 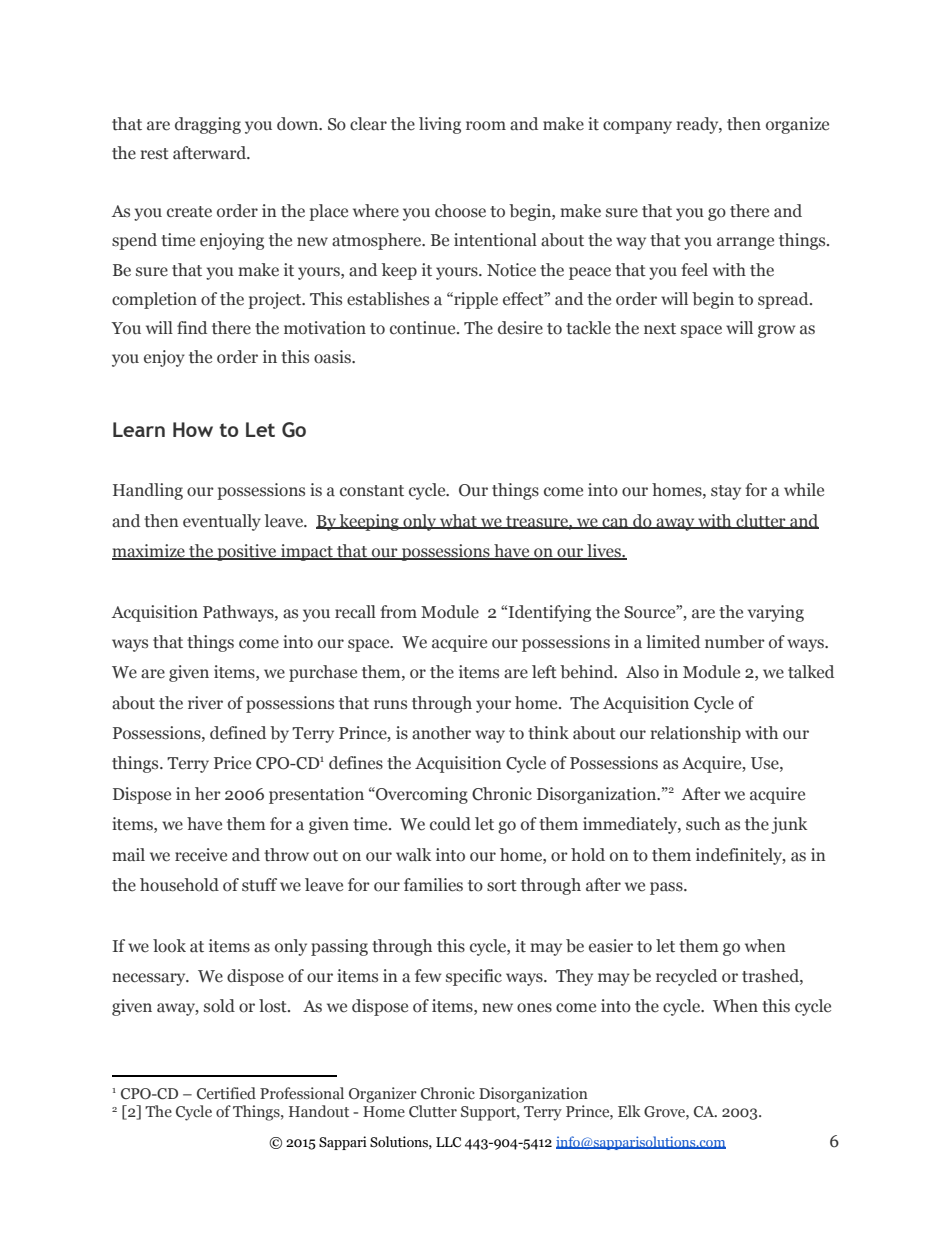 I want to click on Certified, so click(x=226, y=1093).
